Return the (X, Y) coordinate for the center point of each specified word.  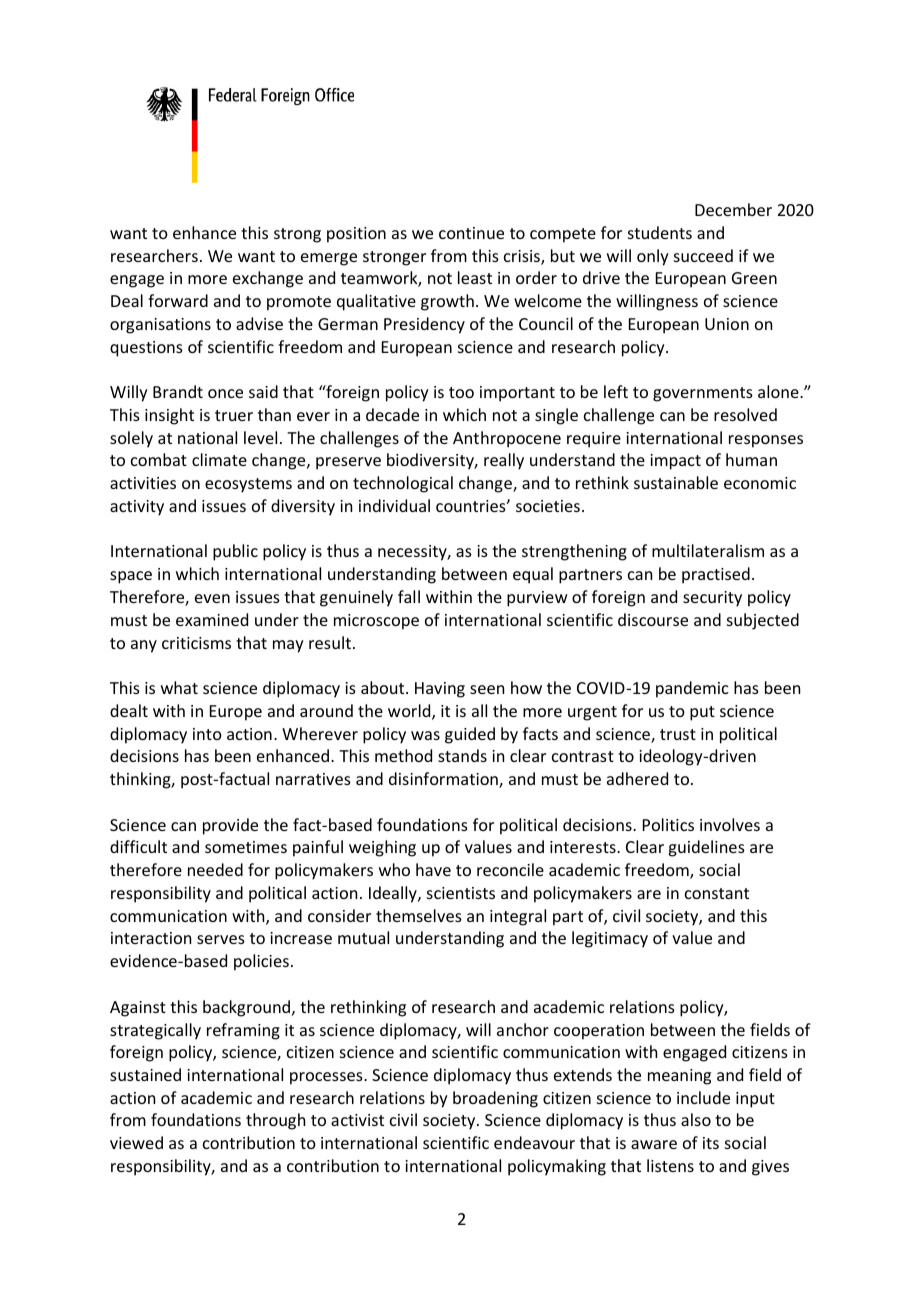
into (207, 734)
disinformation (444, 780)
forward (178, 300)
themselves (419, 915)
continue (471, 233)
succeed (703, 255)
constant (717, 893)
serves (221, 939)
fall (409, 596)
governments (703, 394)
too (461, 392)
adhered (637, 778)
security (712, 599)
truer (234, 415)
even (212, 598)
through (275, 1121)
